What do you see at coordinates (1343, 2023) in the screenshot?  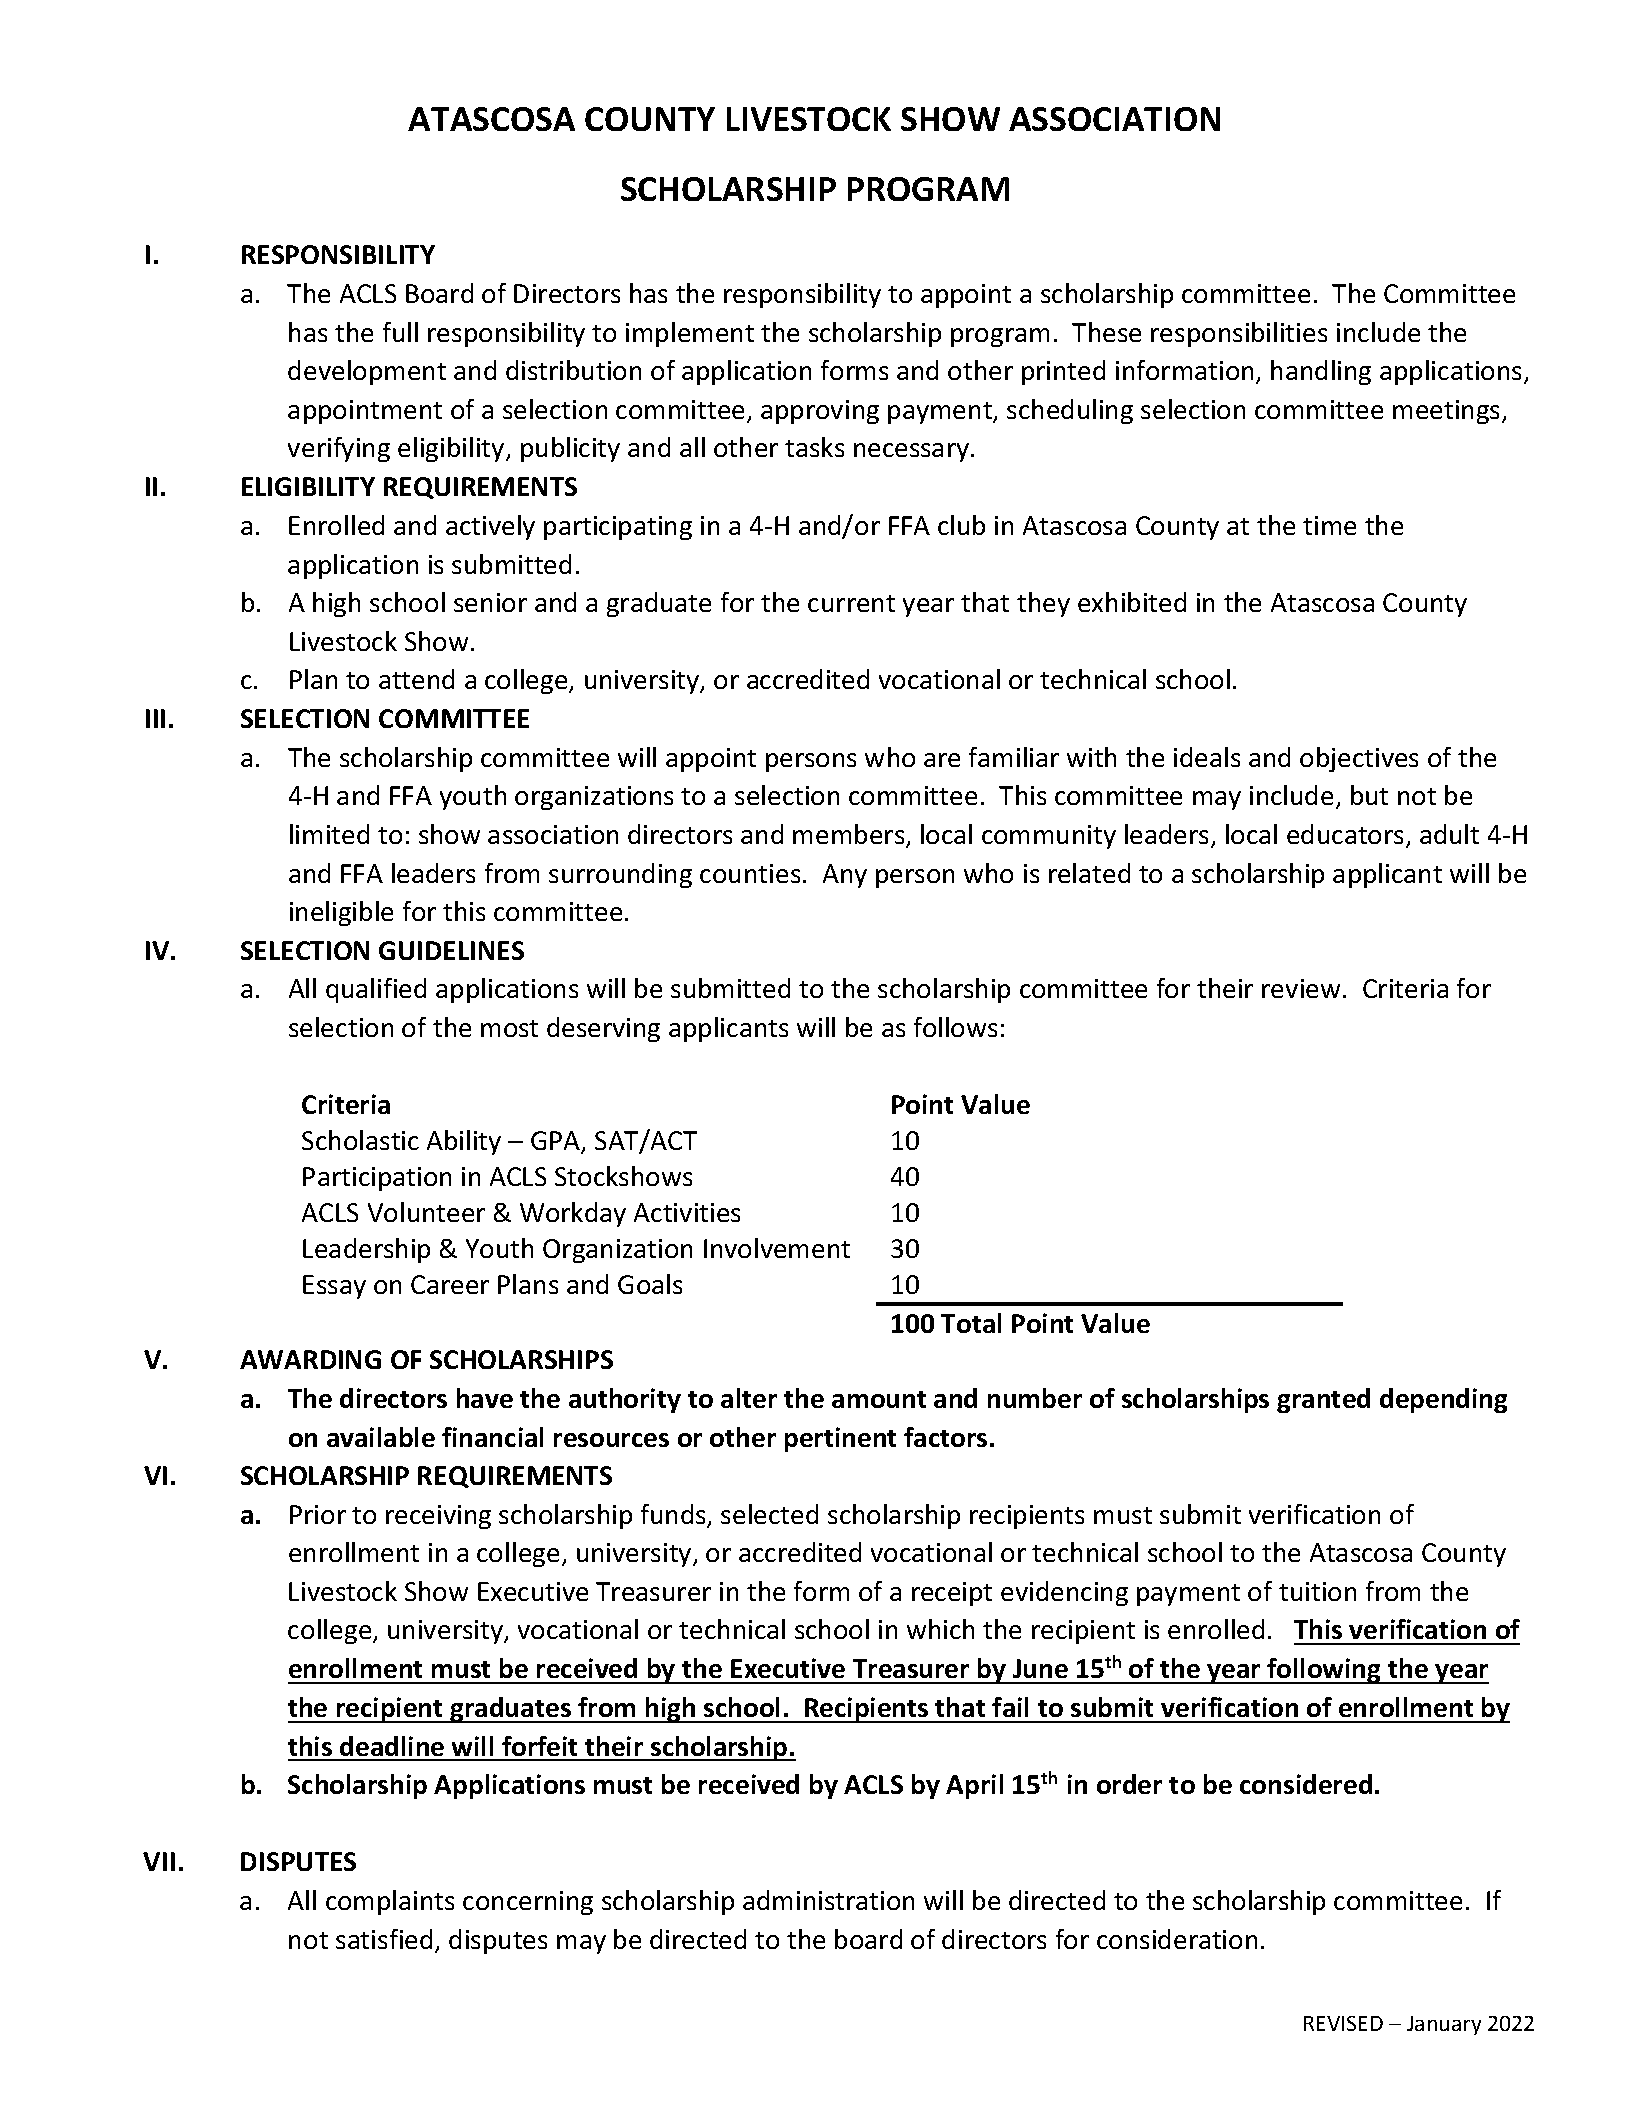 I see `REVISED` at bounding box center [1343, 2023].
